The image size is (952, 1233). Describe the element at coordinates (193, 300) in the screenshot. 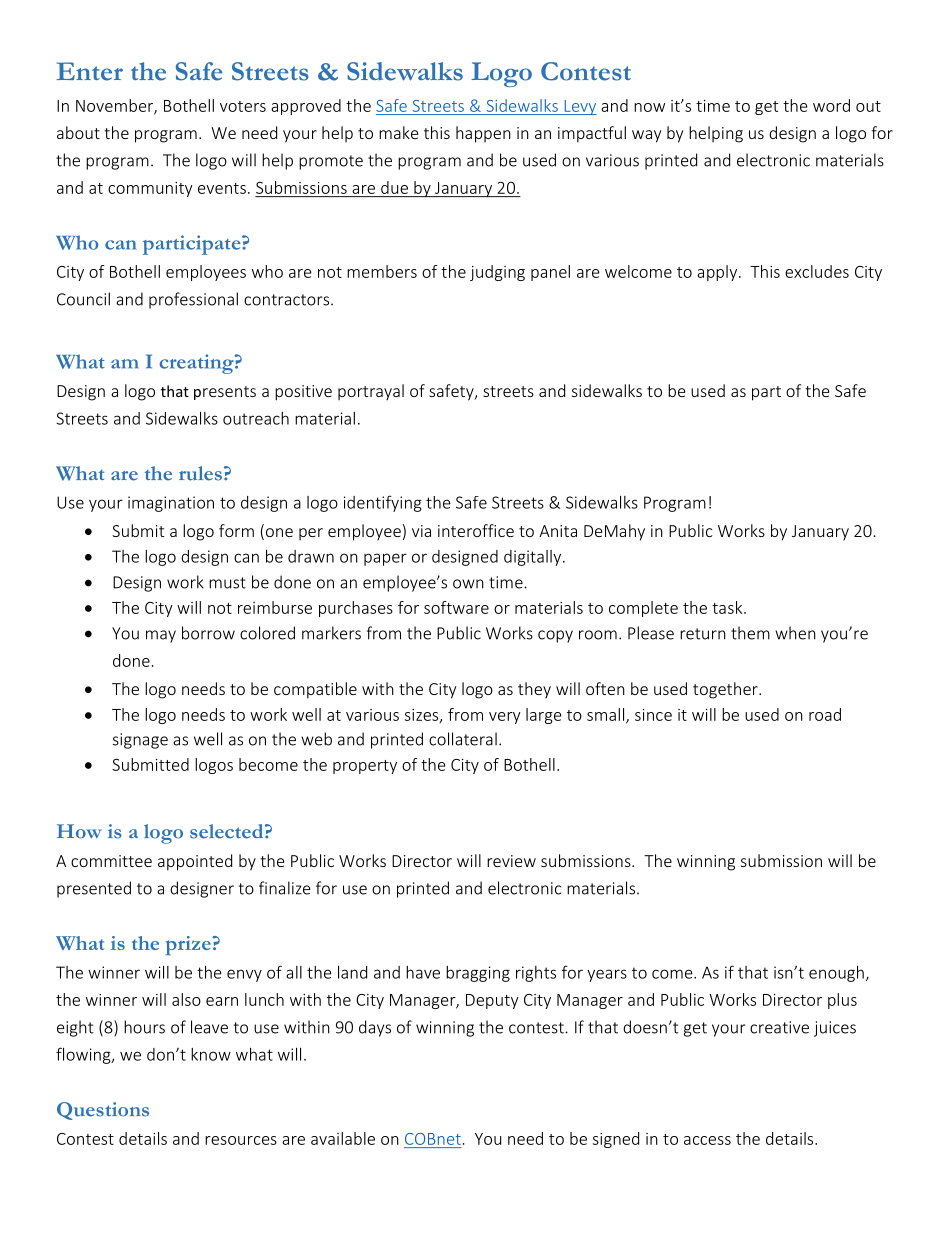

I see `professional` at that location.
